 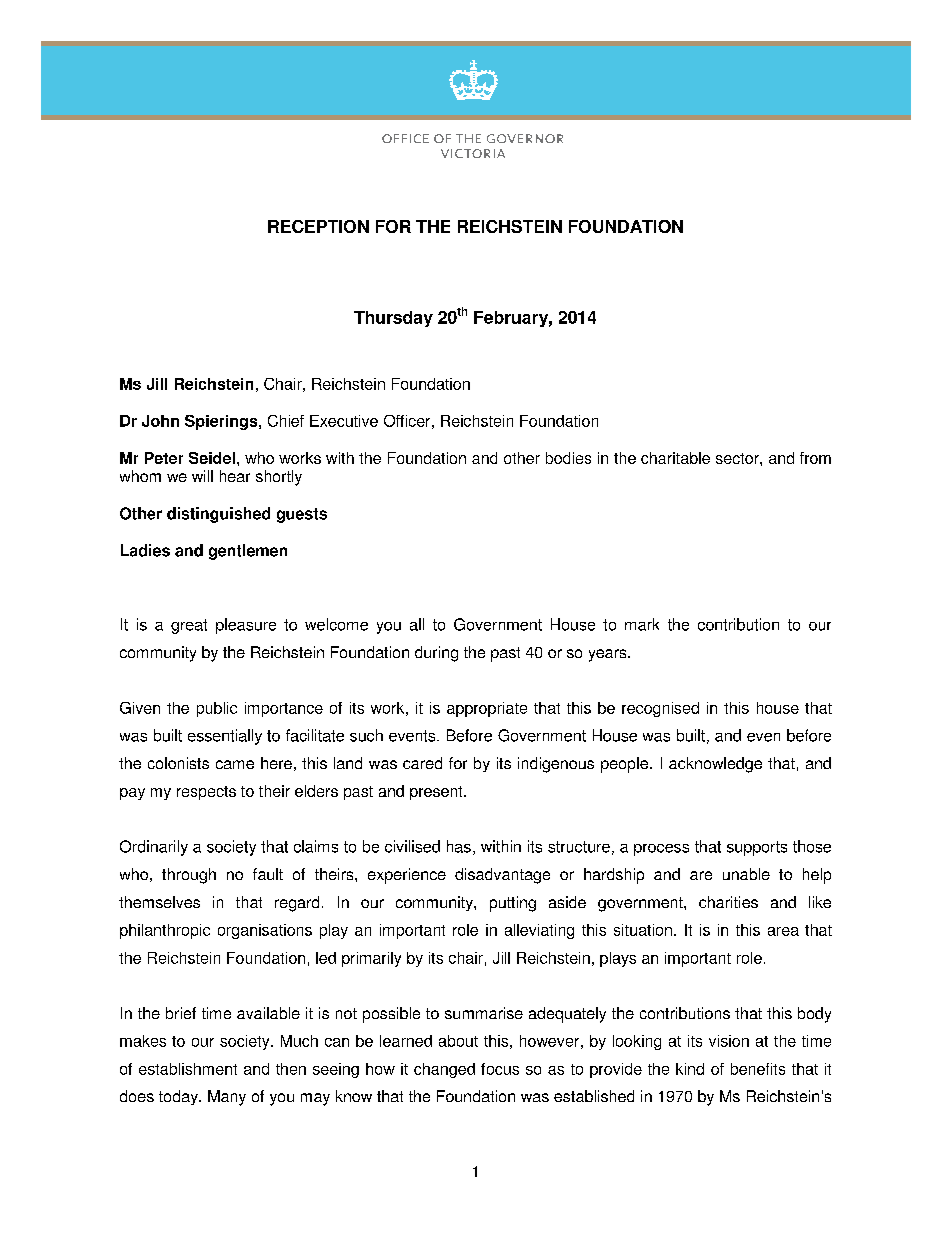 What do you see at coordinates (568, 458) in the page?
I see `bodies` at bounding box center [568, 458].
